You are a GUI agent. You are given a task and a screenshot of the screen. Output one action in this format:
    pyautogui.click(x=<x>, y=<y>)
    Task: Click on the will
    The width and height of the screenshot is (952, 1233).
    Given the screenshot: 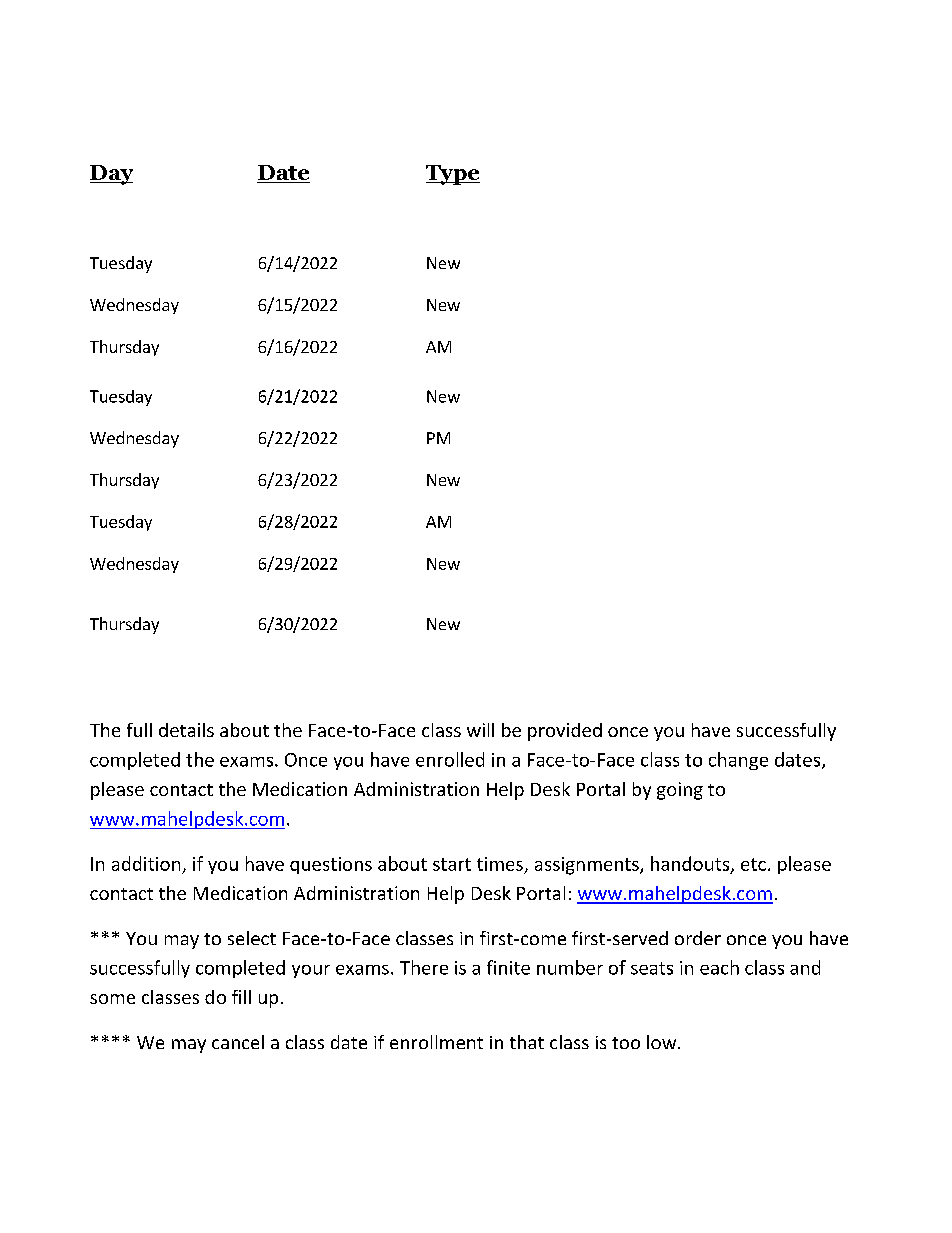 What is the action you would take?
    pyautogui.click(x=480, y=730)
